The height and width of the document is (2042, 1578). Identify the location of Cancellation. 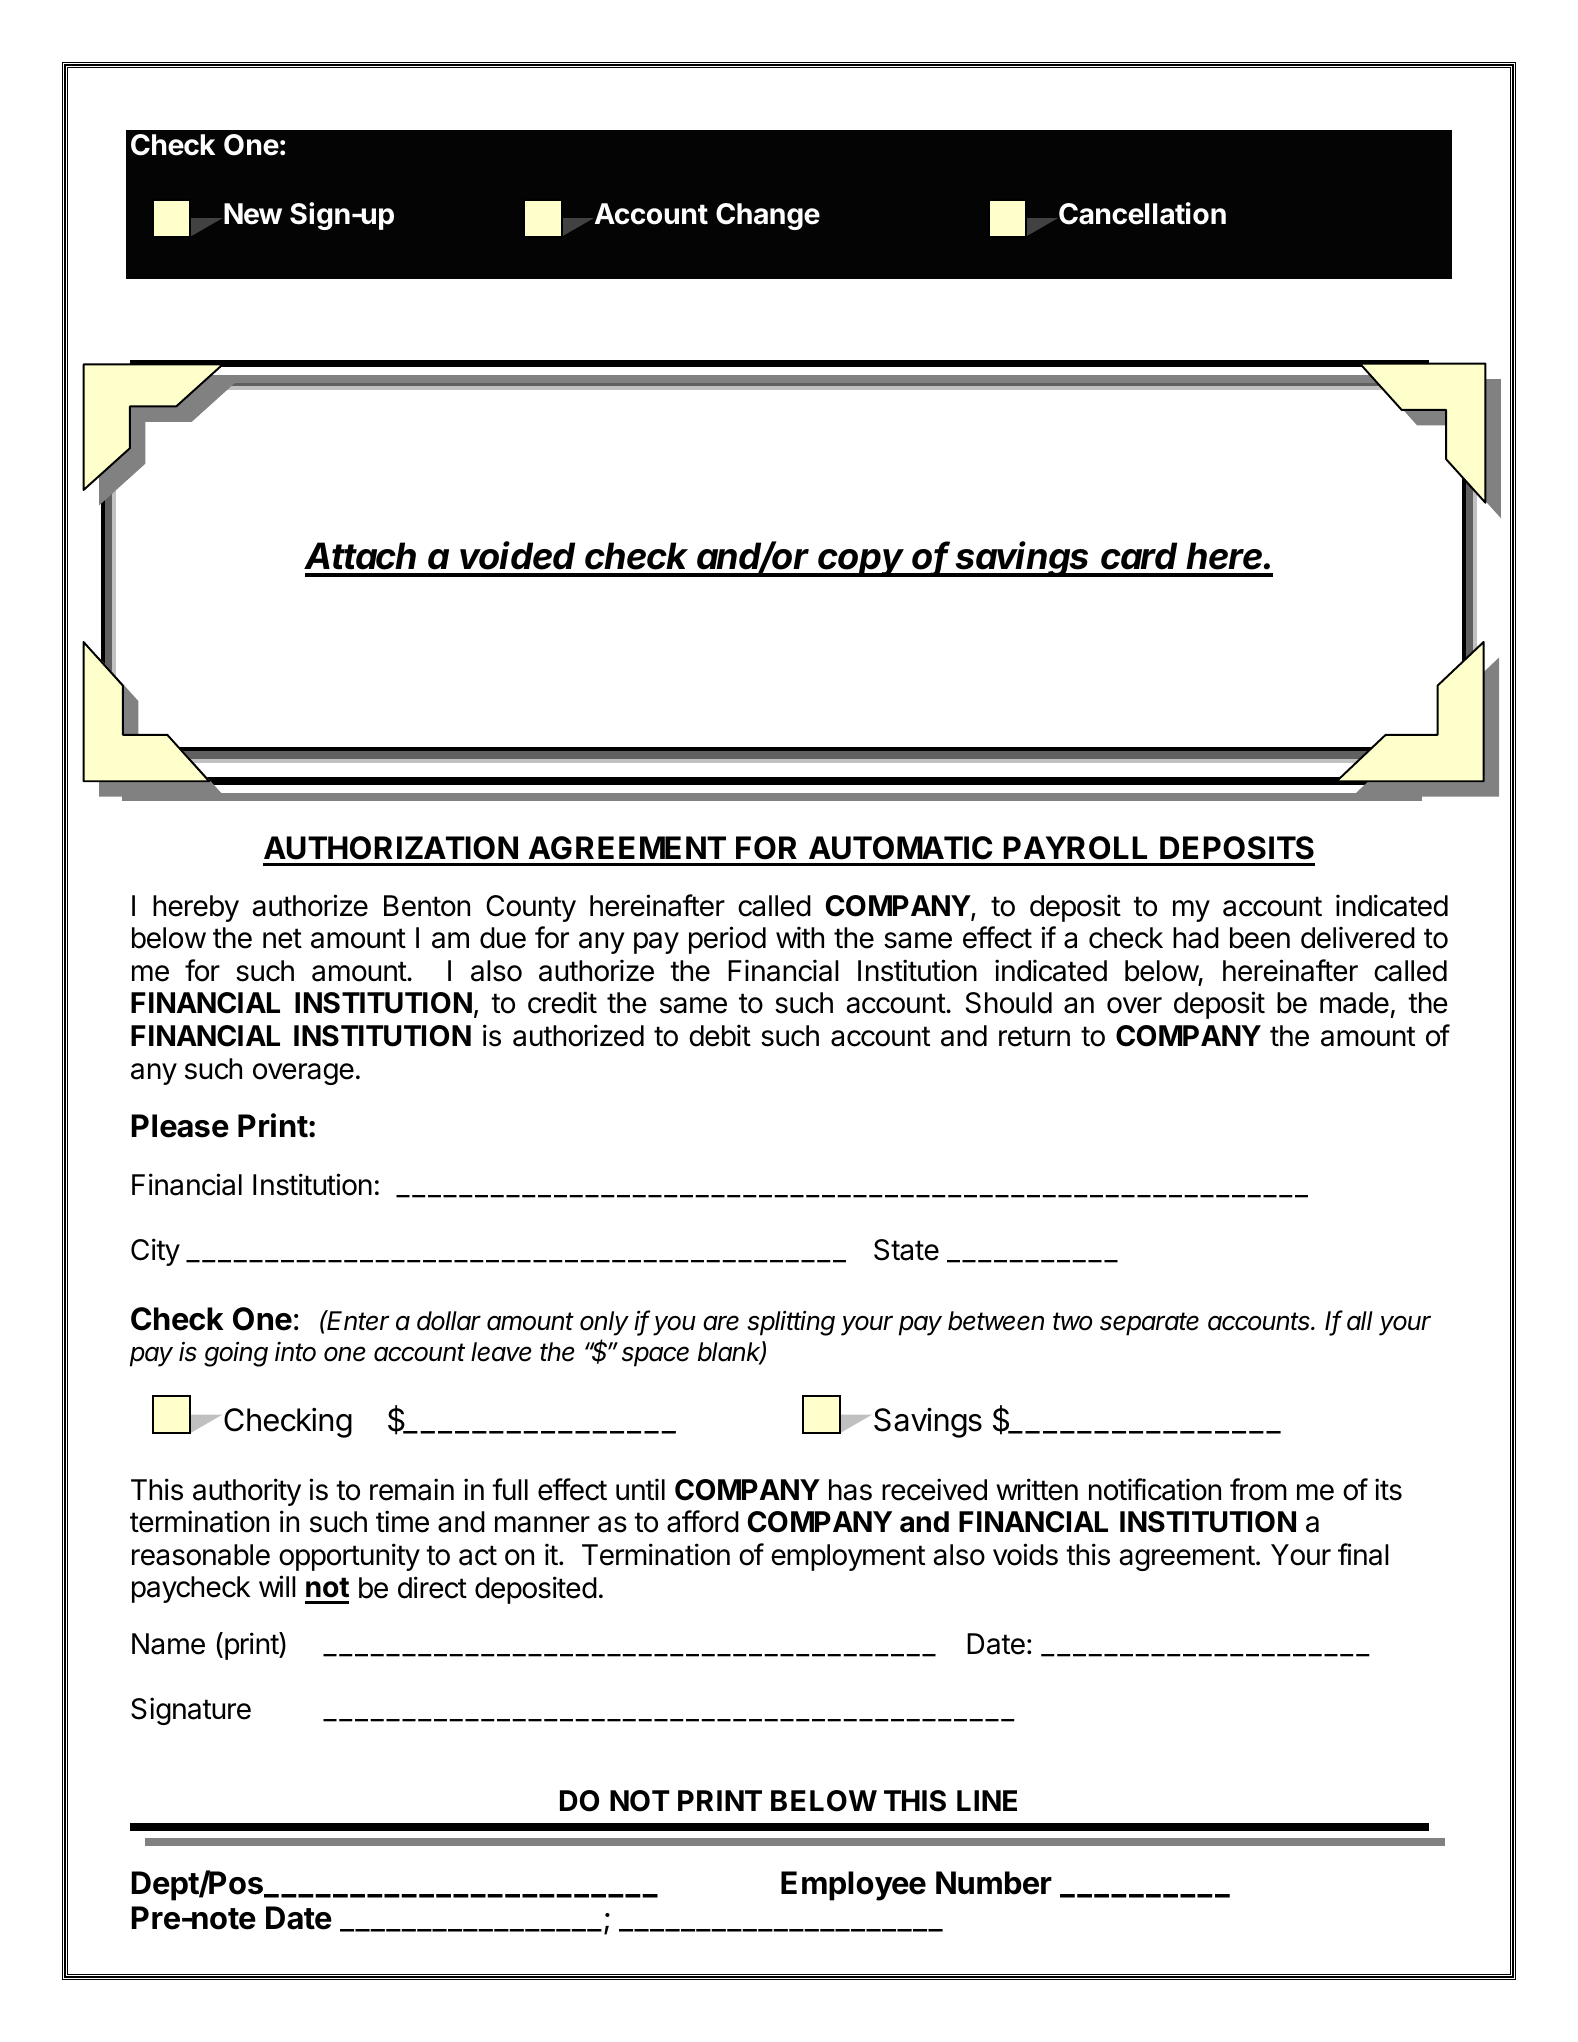
(1142, 213).
